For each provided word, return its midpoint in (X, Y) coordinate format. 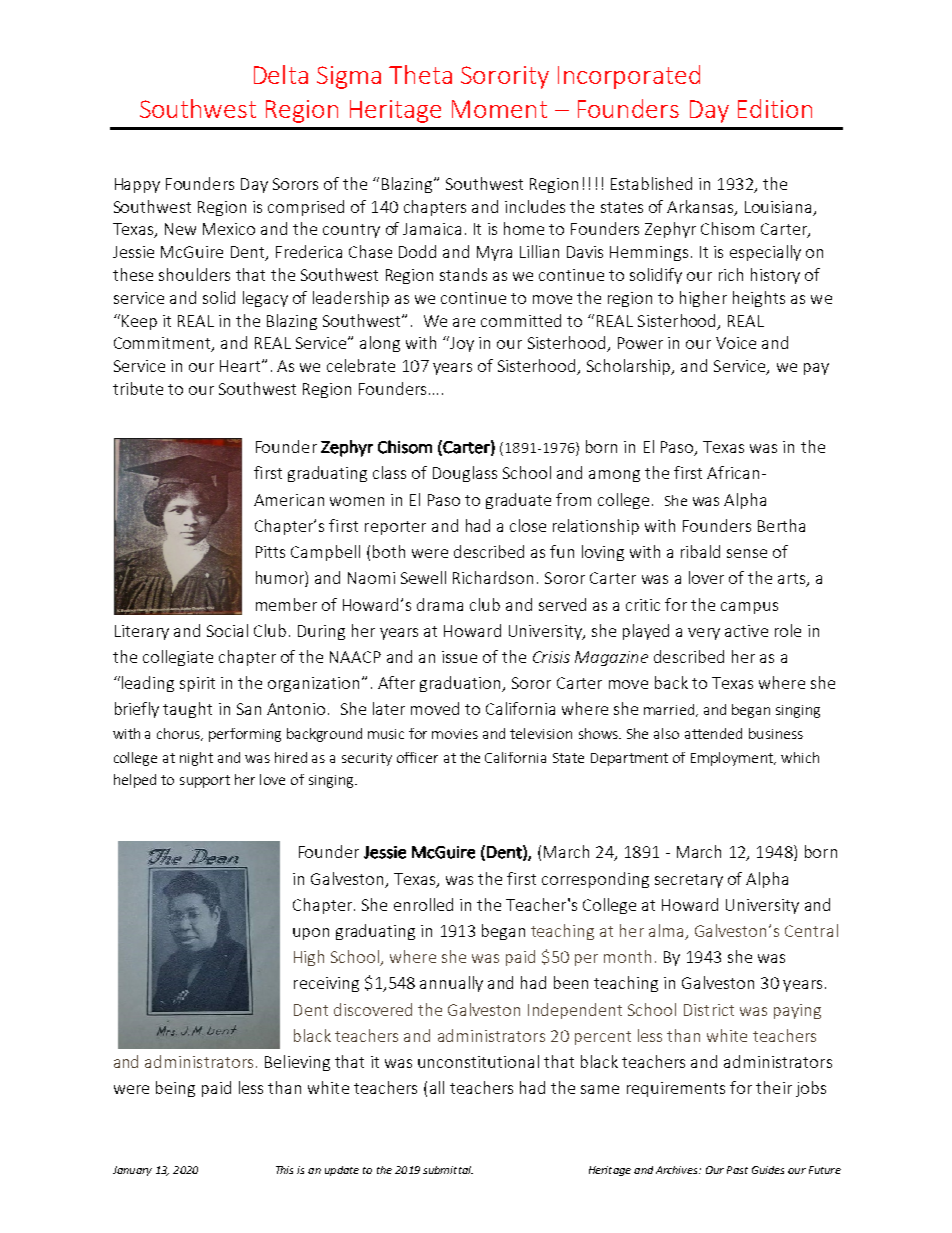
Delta (281, 74)
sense (747, 553)
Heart (241, 366)
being (175, 1089)
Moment (499, 109)
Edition (775, 108)
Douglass (465, 474)
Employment (733, 759)
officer (417, 757)
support (205, 781)
